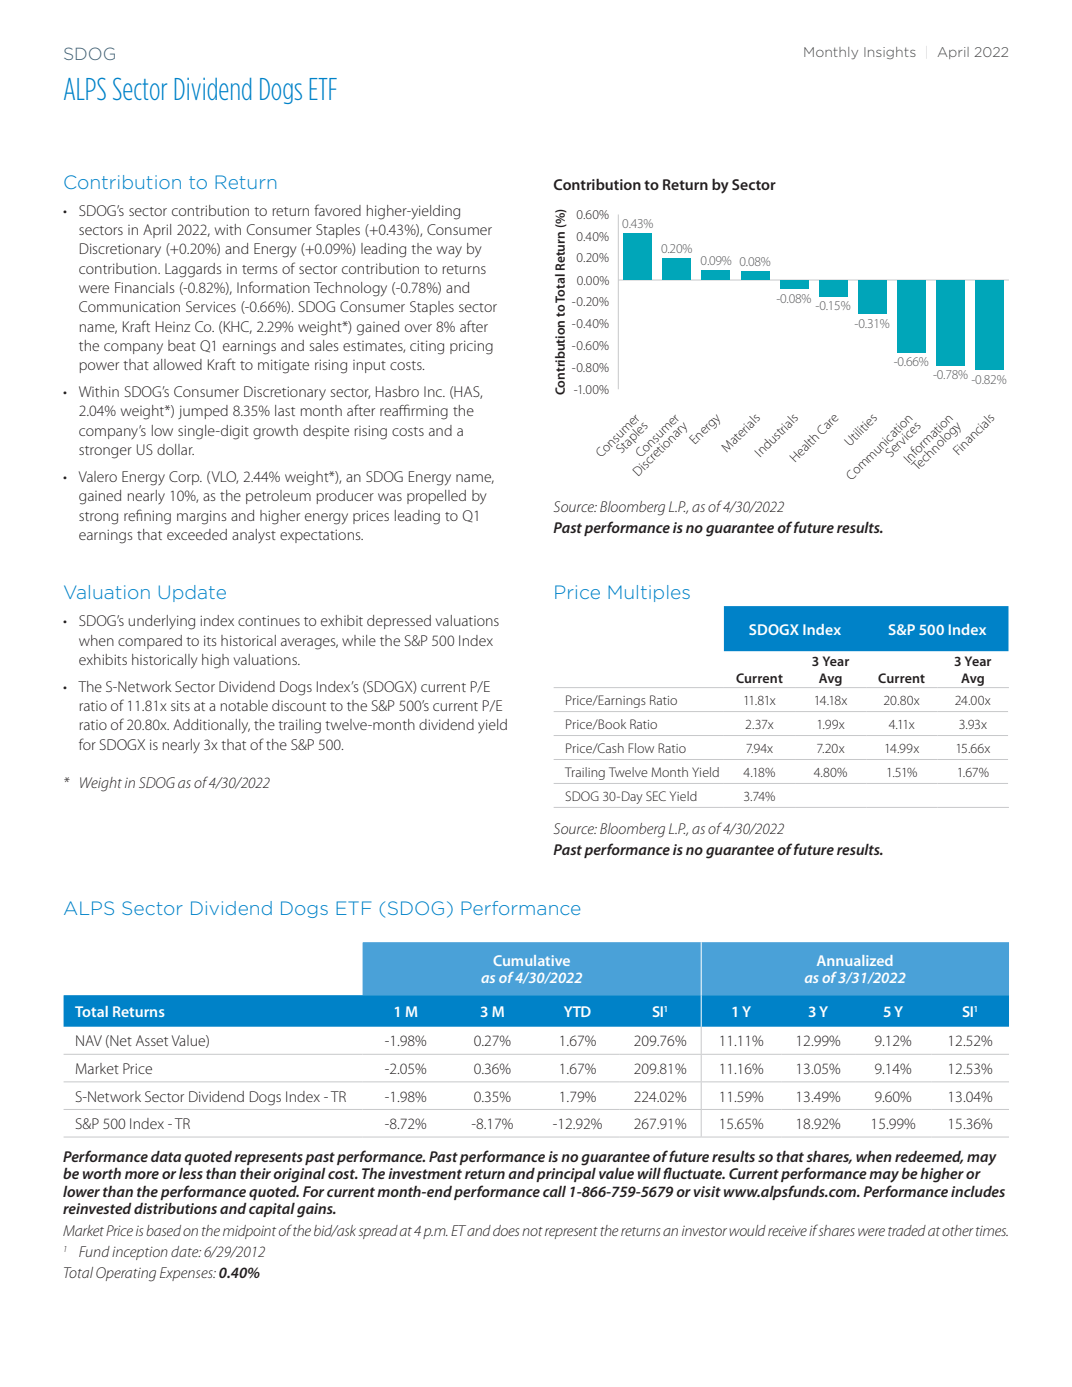 This screenshot has width=1072, height=1387. What do you see at coordinates (649, 593) in the screenshot?
I see `Multiples` at bounding box center [649, 593].
